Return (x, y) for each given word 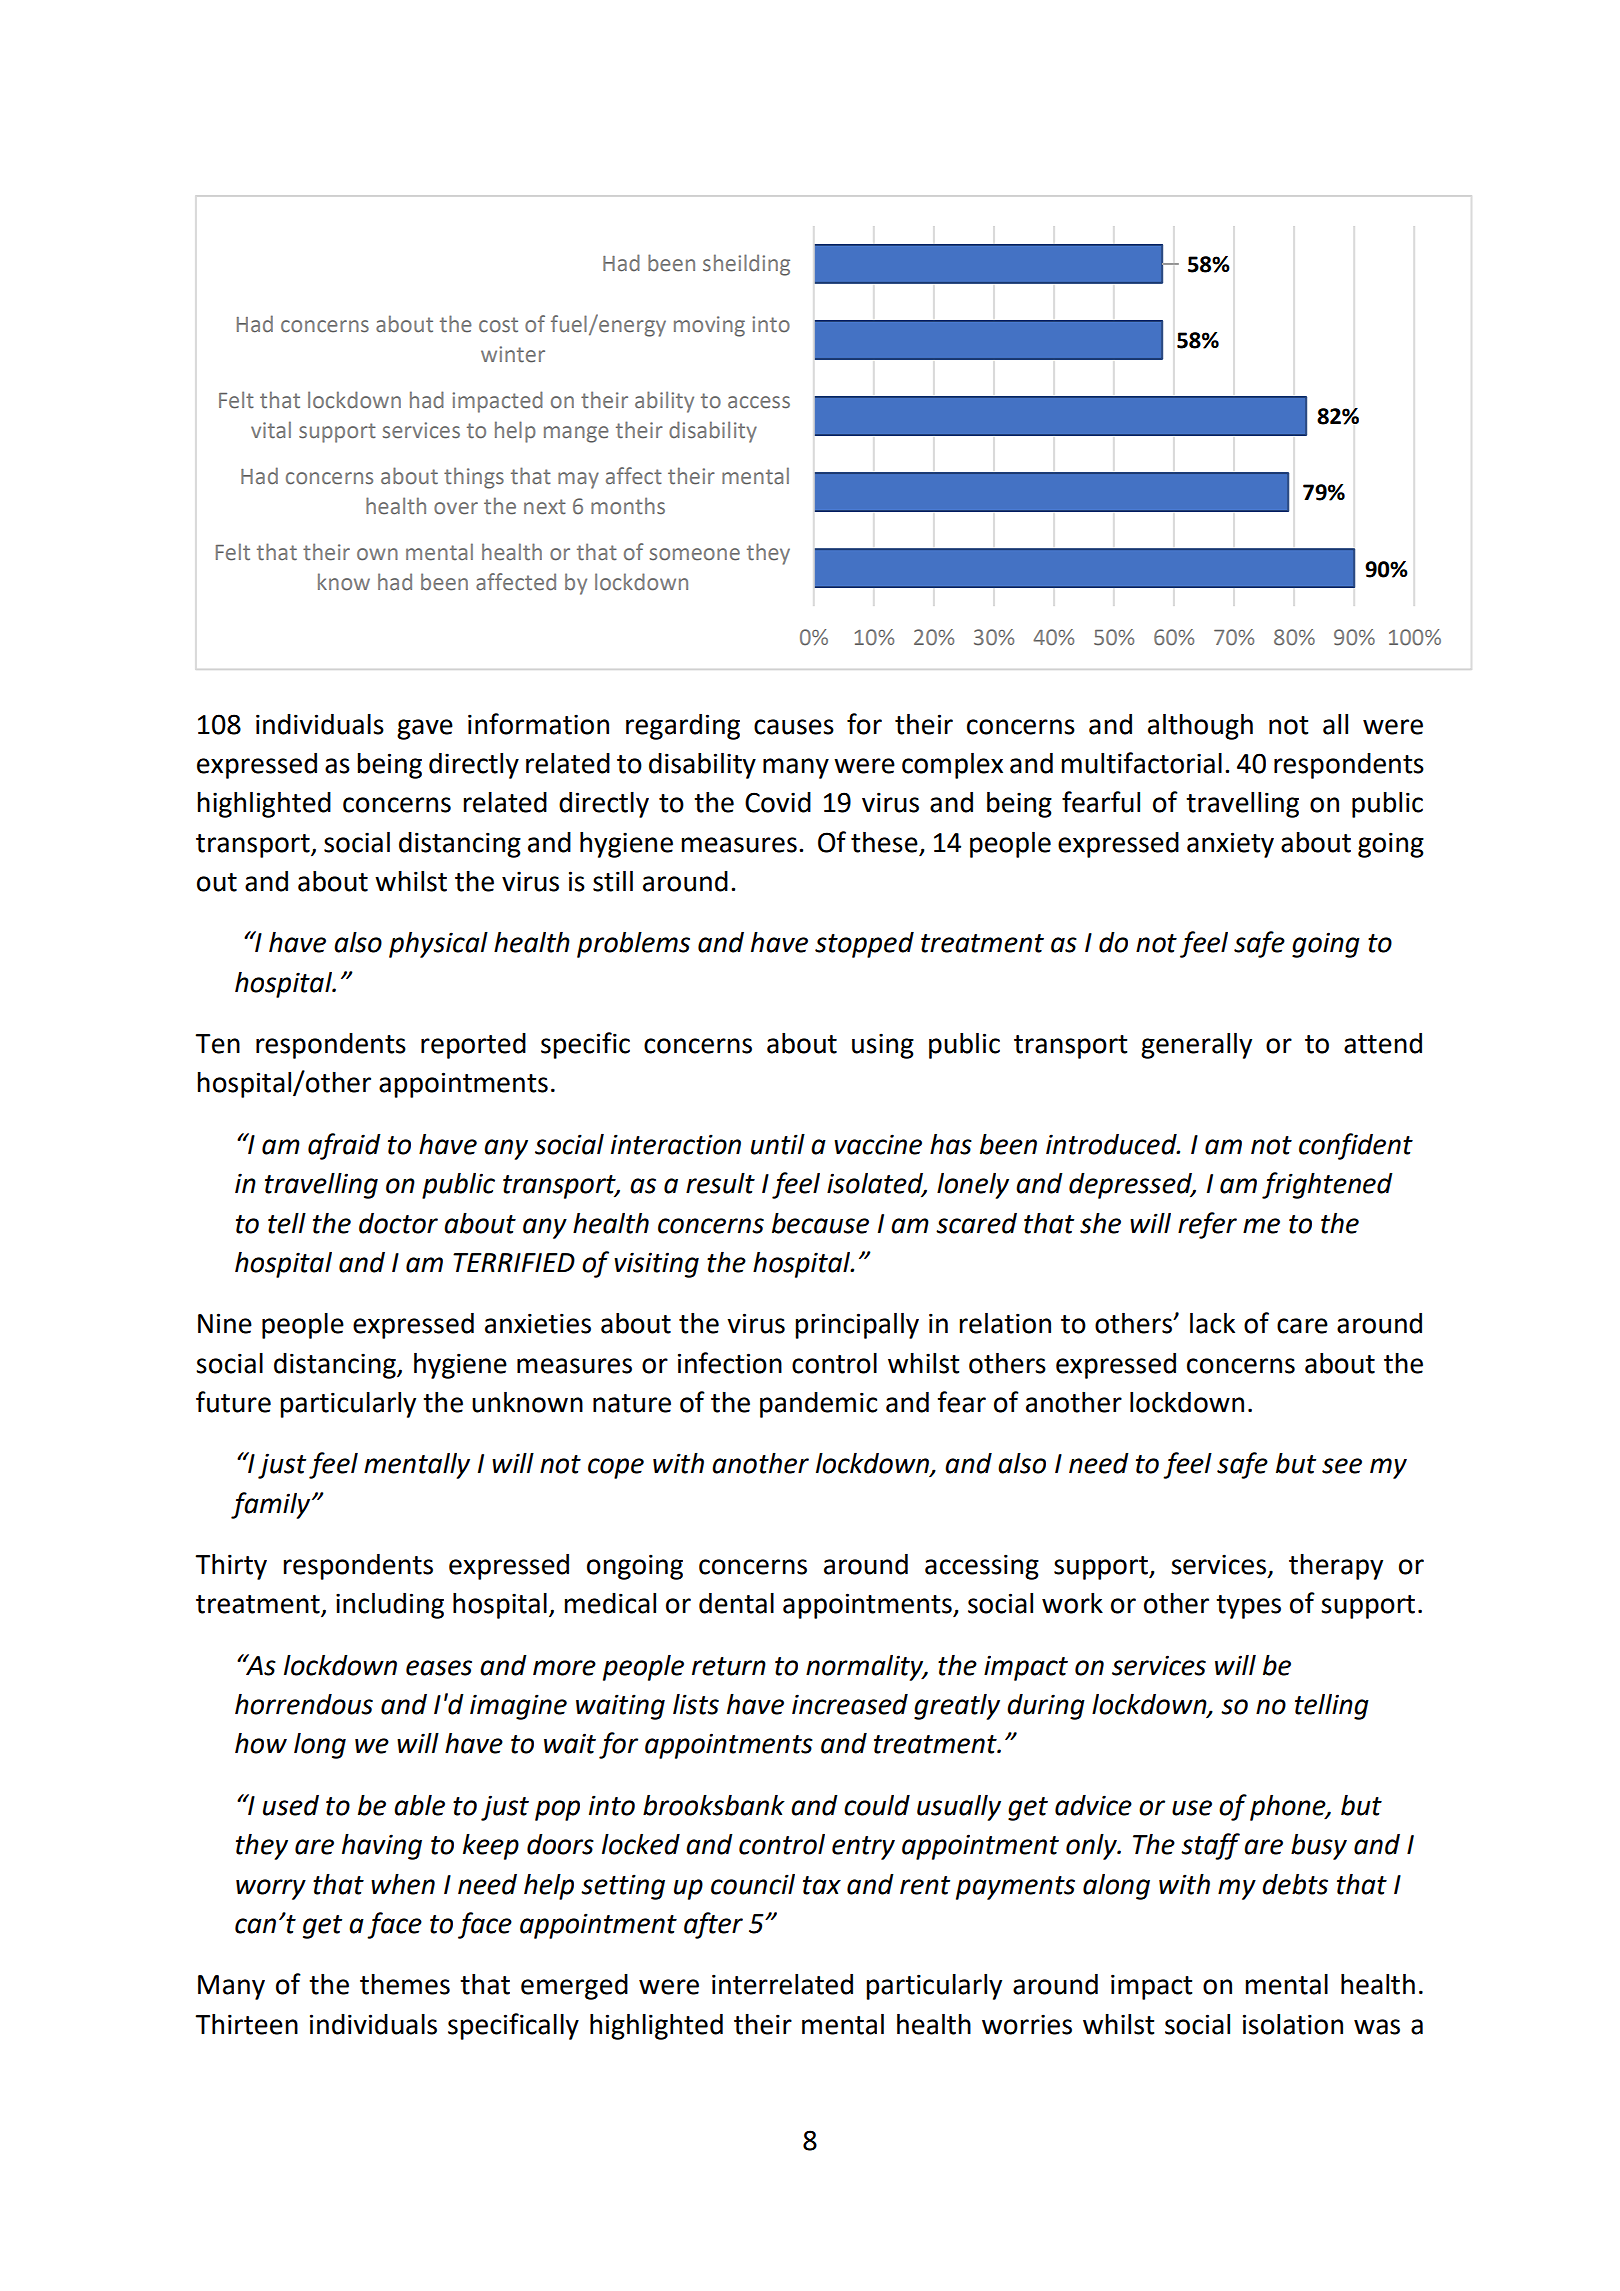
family (272, 1505)
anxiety (1230, 845)
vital (271, 430)
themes (405, 1984)
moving (709, 326)
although (1200, 726)
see (1342, 1466)
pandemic (818, 1405)
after (713, 1925)
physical (438, 945)
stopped (864, 945)
